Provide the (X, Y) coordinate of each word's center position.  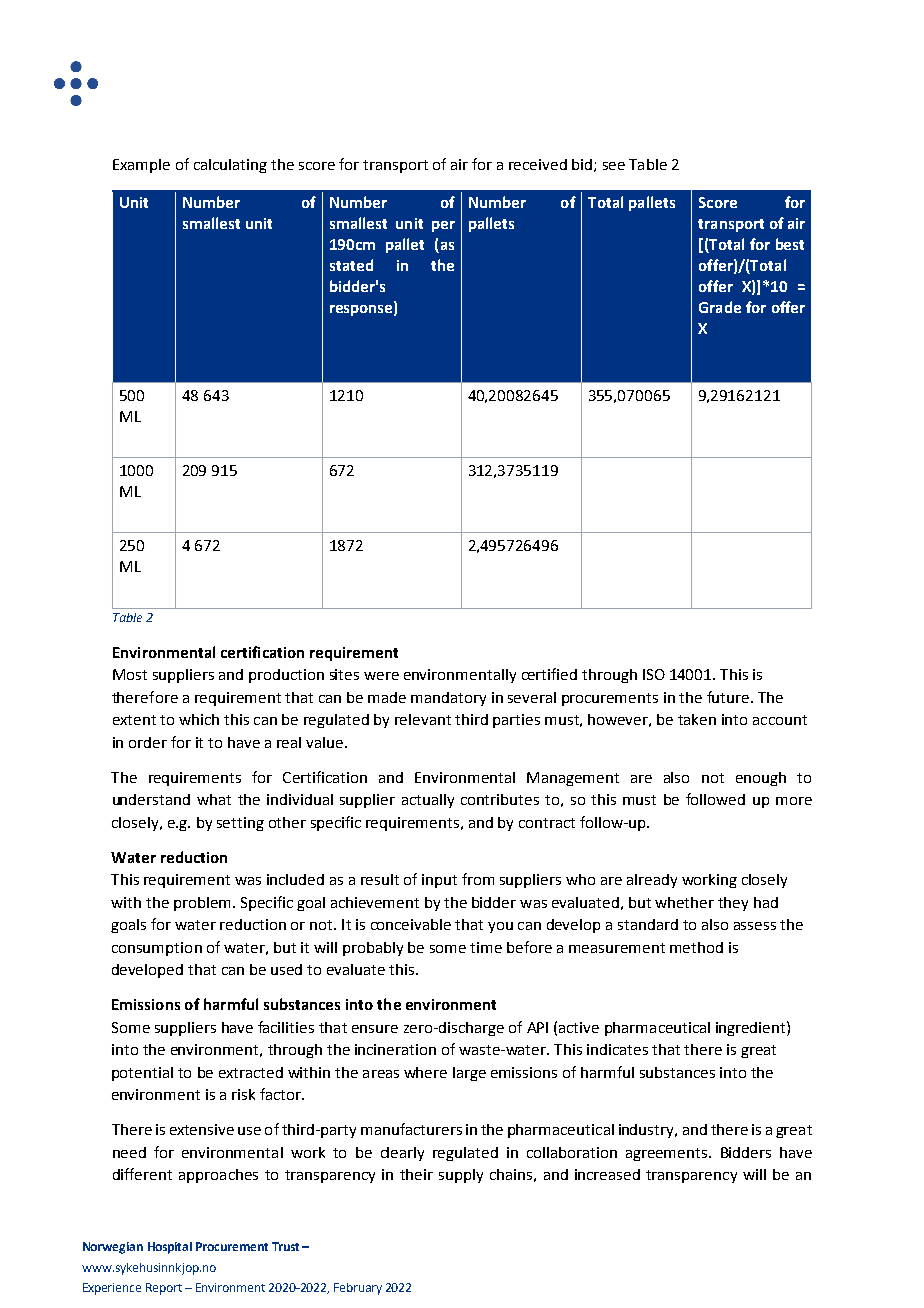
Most (130, 674)
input (439, 881)
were (381, 676)
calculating (230, 166)
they (733, 904)
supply (461, 1176)
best (790, 244)
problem (202, 904)
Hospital (170, 1248)
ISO (654, 674)
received (538, 164)
